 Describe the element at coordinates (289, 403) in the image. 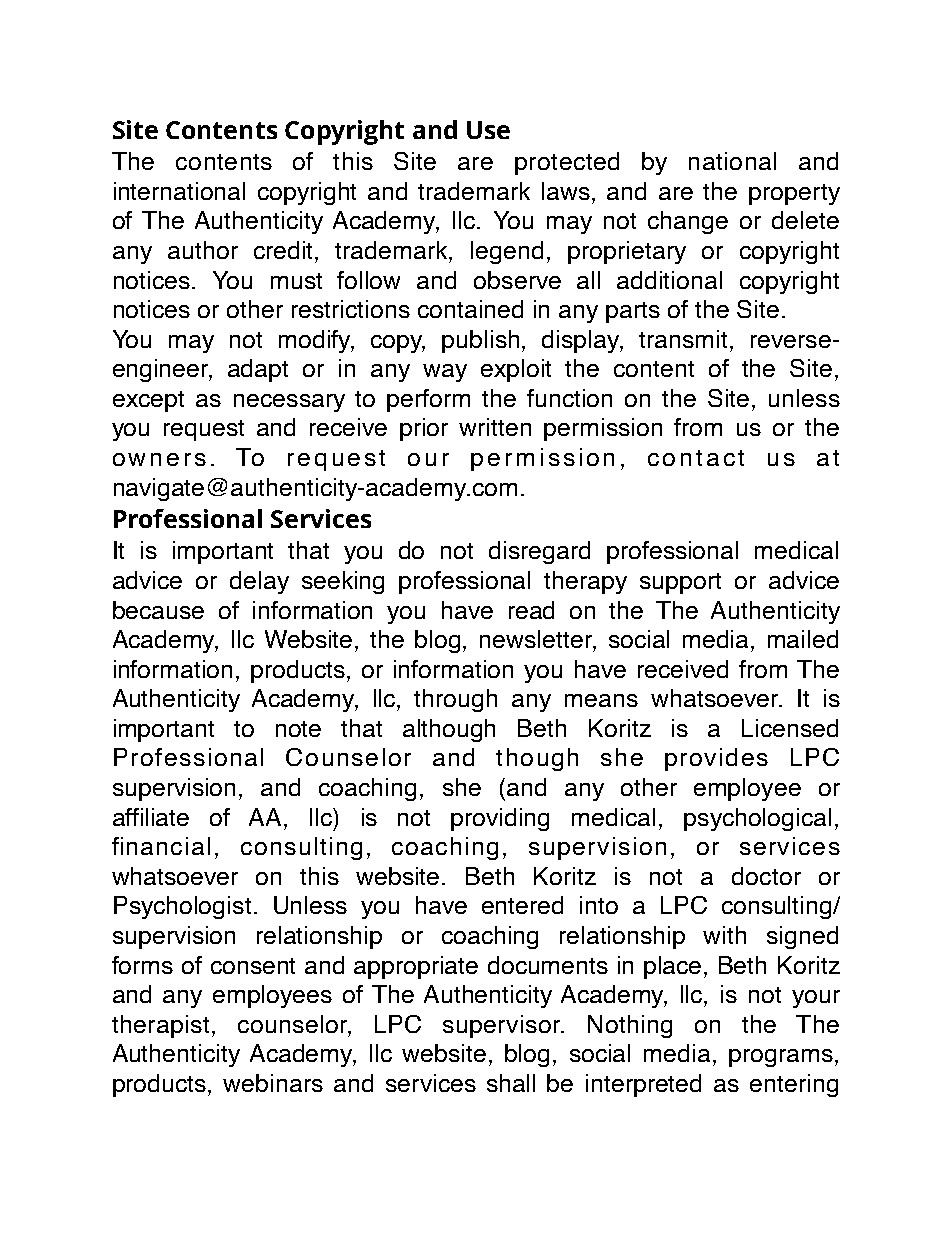

I see `necessary` at that location.
